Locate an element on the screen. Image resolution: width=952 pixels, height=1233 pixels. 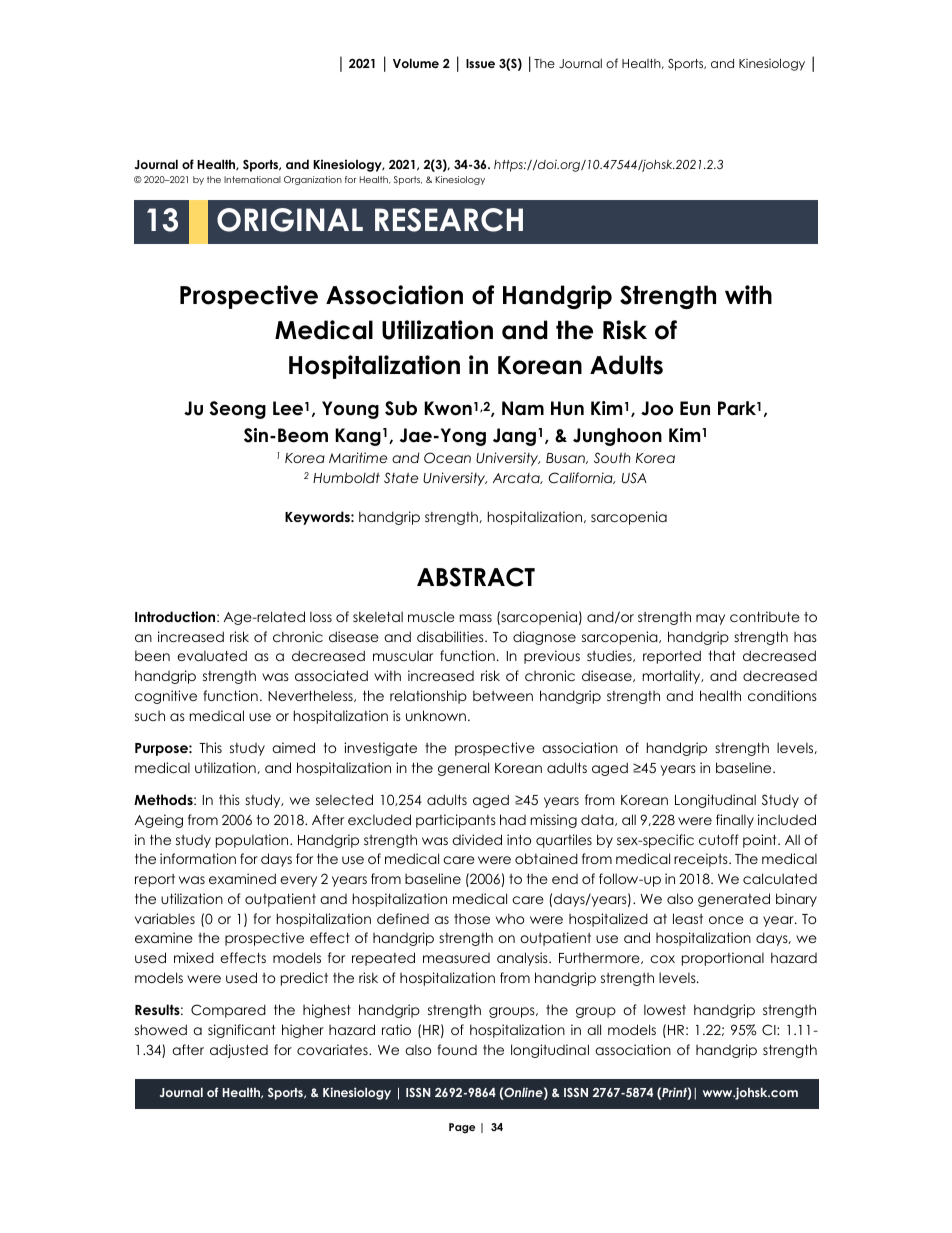
Page is located at coordinates (462, 1128).
